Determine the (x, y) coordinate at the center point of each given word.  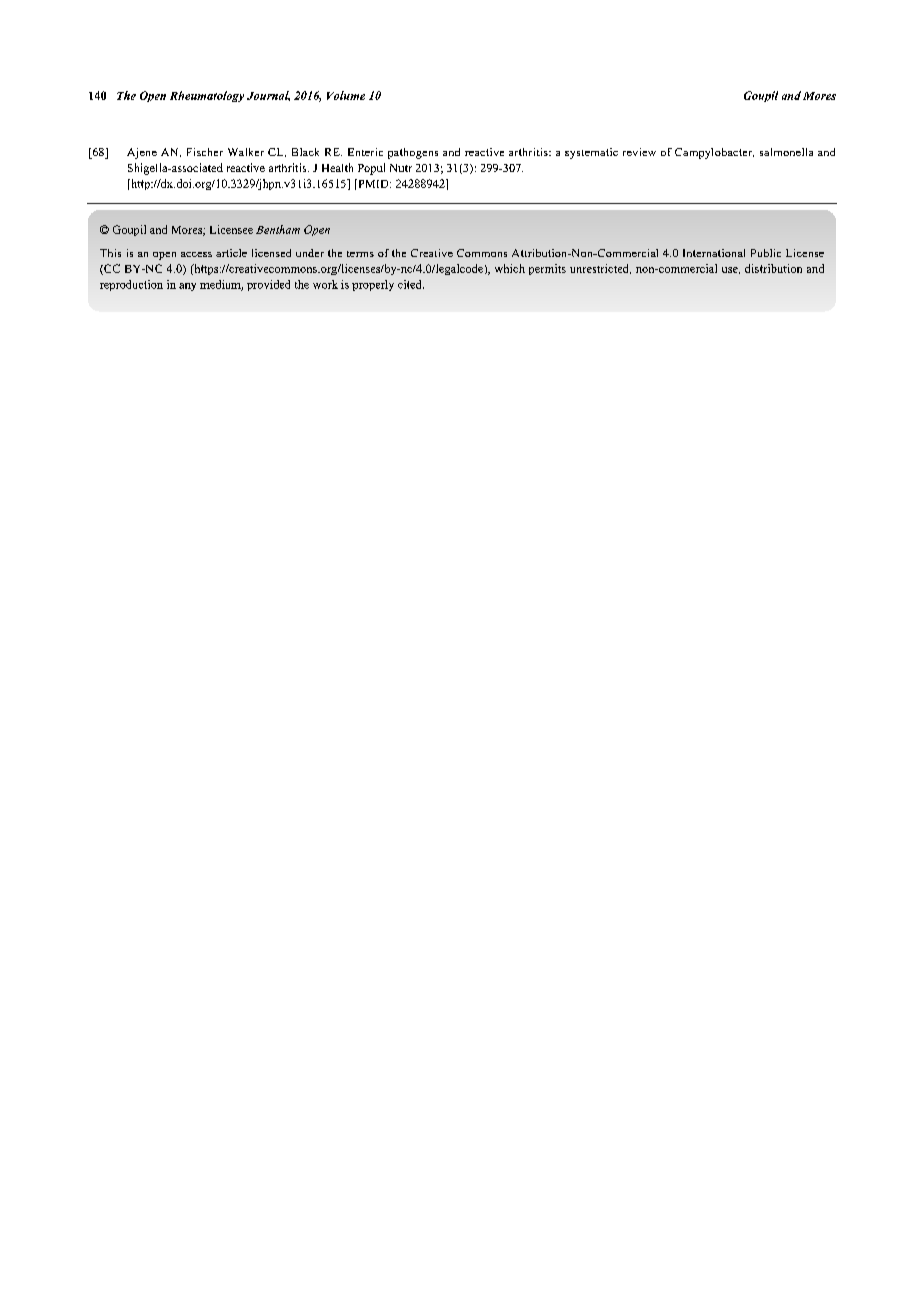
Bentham (278, 229)
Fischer (205, 152)
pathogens (413, 153)
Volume (346, 95)
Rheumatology (207, 96)
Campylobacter (714, 153)
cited (411, 284)
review (639, 152)
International (714, 253)
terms (360, 254)
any (187, 287)
